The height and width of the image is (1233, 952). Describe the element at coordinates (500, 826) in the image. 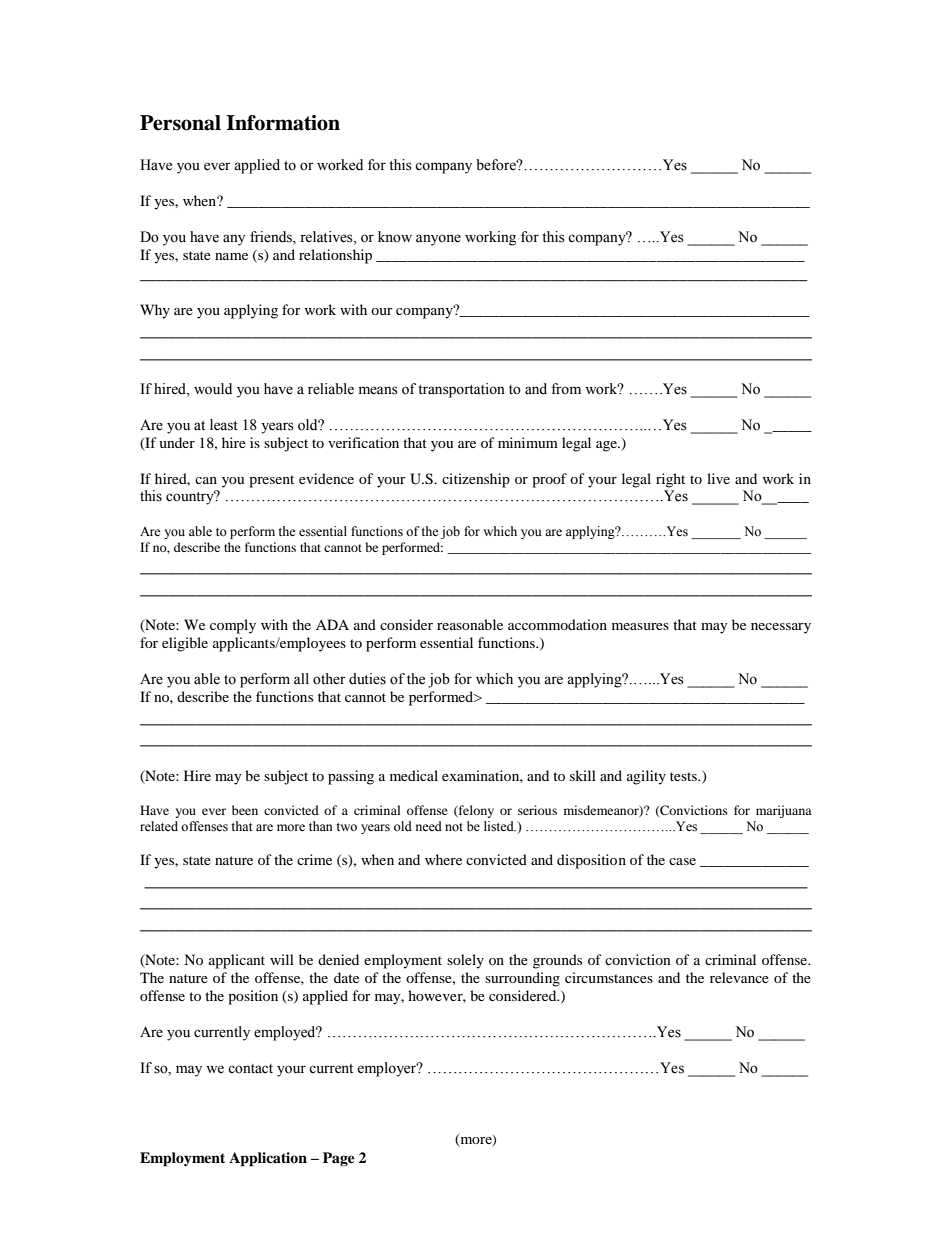

I see `listed` at that location.
